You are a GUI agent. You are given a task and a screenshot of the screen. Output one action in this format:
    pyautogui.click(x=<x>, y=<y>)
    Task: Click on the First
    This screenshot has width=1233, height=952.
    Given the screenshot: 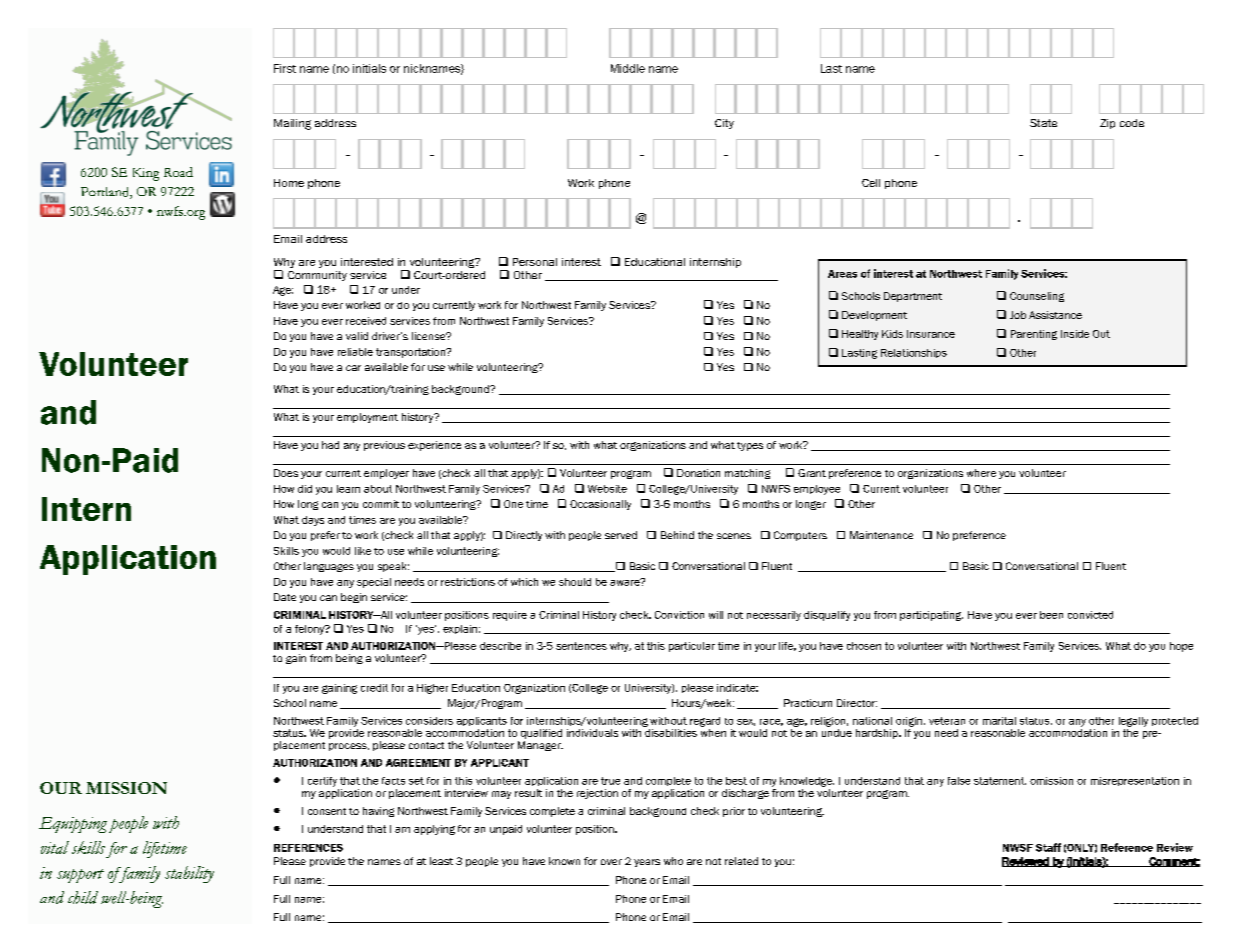 What is the action you would take?
    pyautogui.click(x=285, y=68)
